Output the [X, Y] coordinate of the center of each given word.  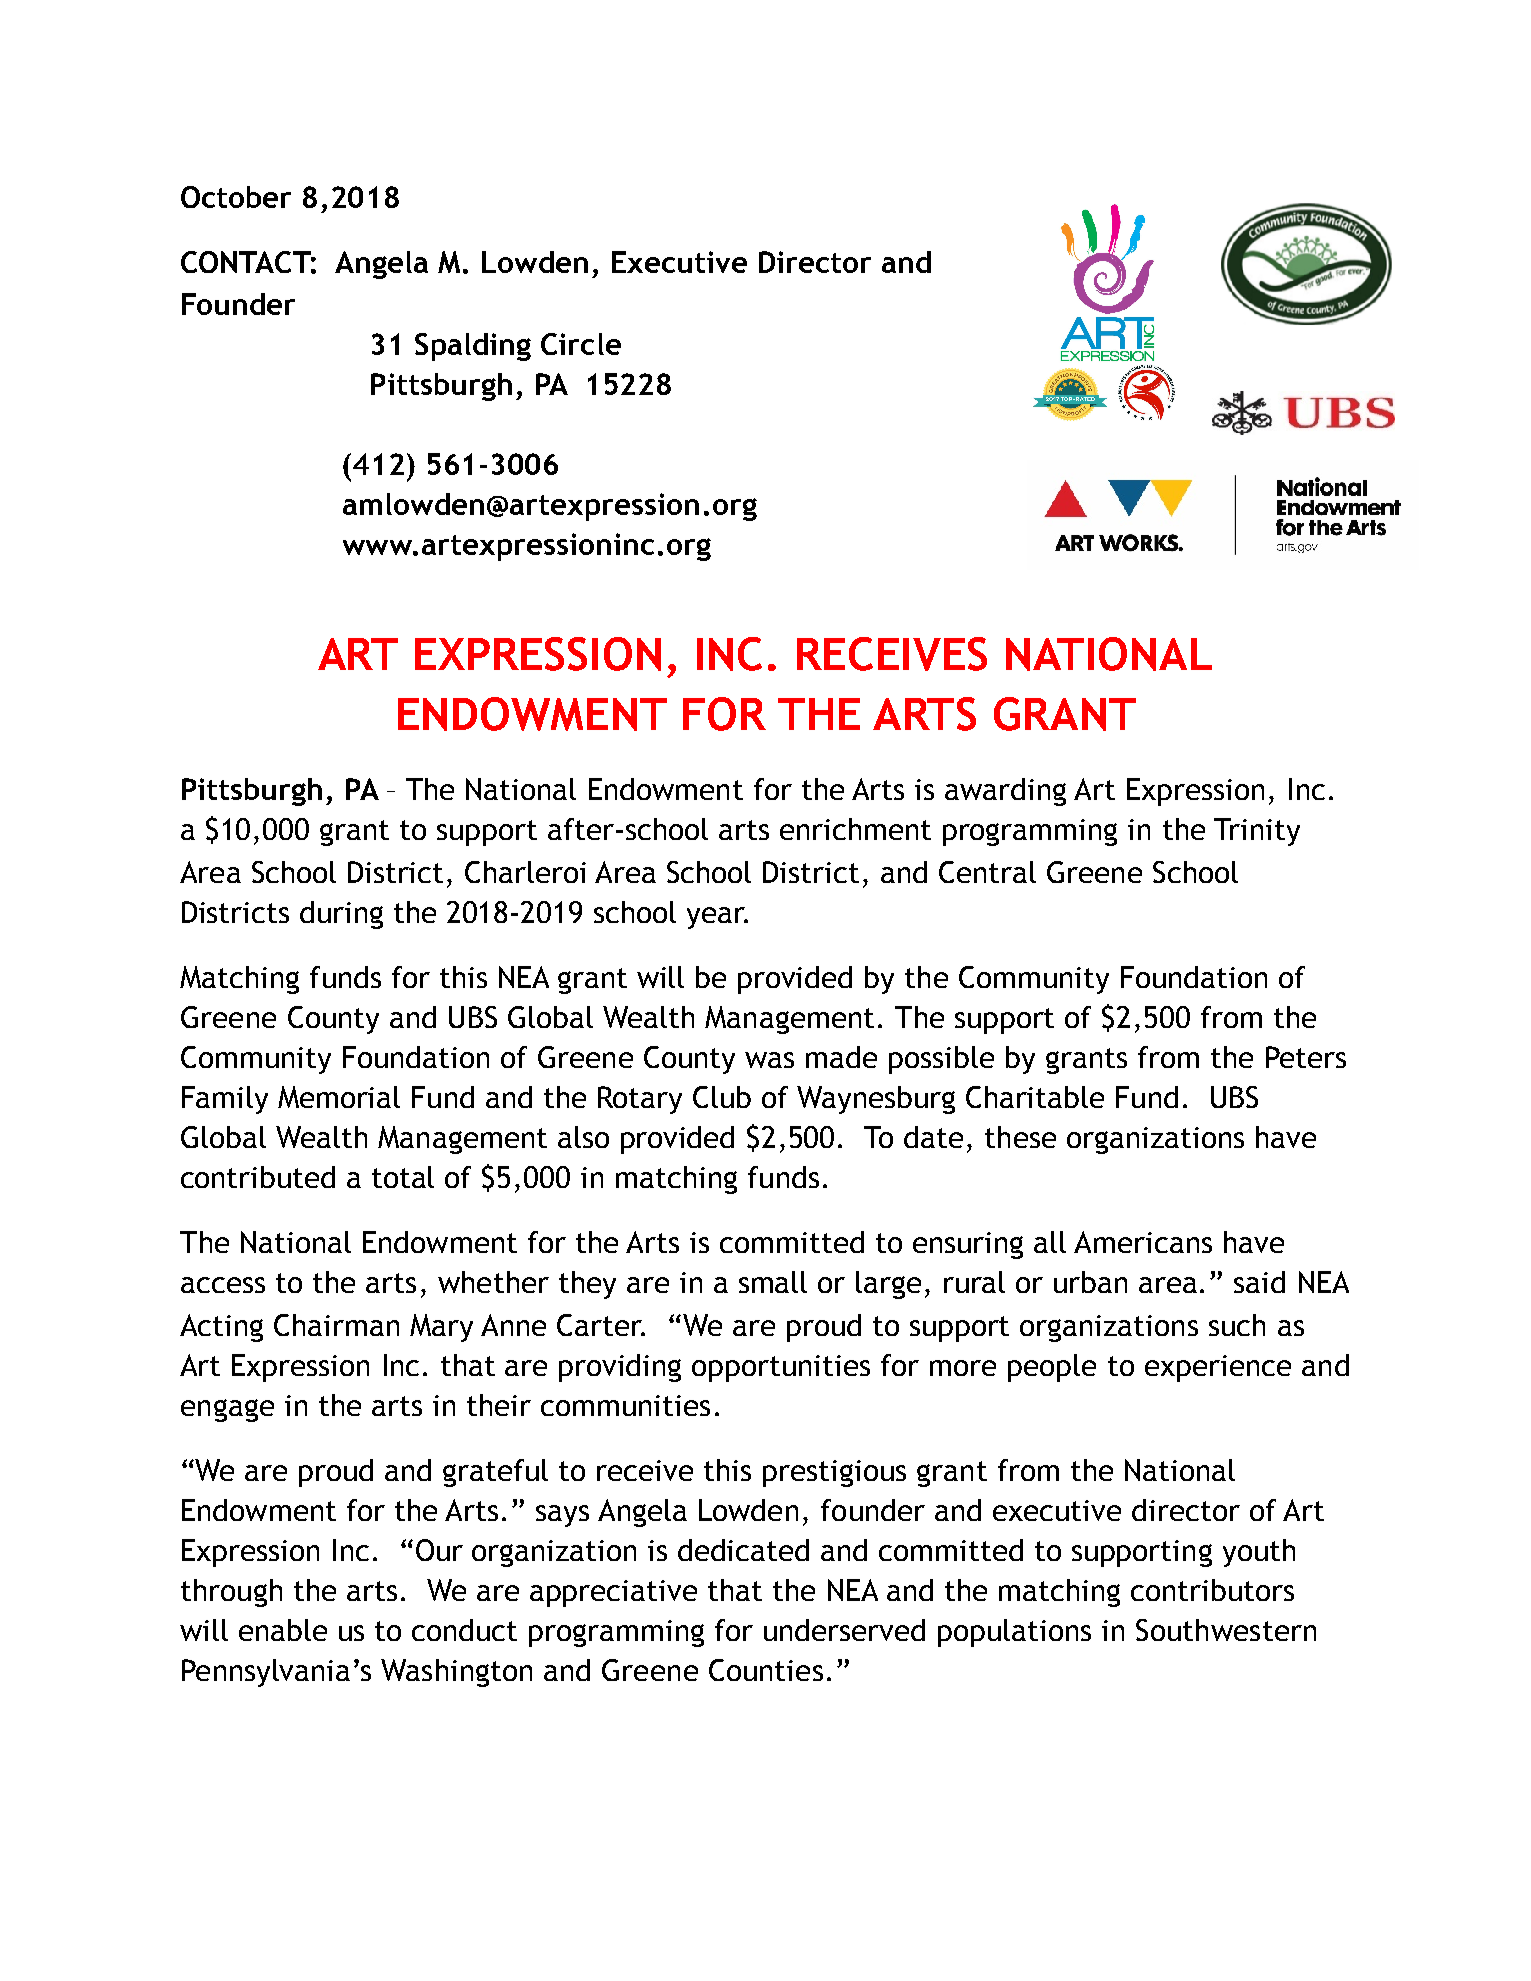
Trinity [1257, 832]
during [341, 915]
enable [283, 1630]
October [236, 197]
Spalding [473, 347]
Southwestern [1226, 1630]
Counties [766, 1670]
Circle [581, 344]
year [717, 918]
